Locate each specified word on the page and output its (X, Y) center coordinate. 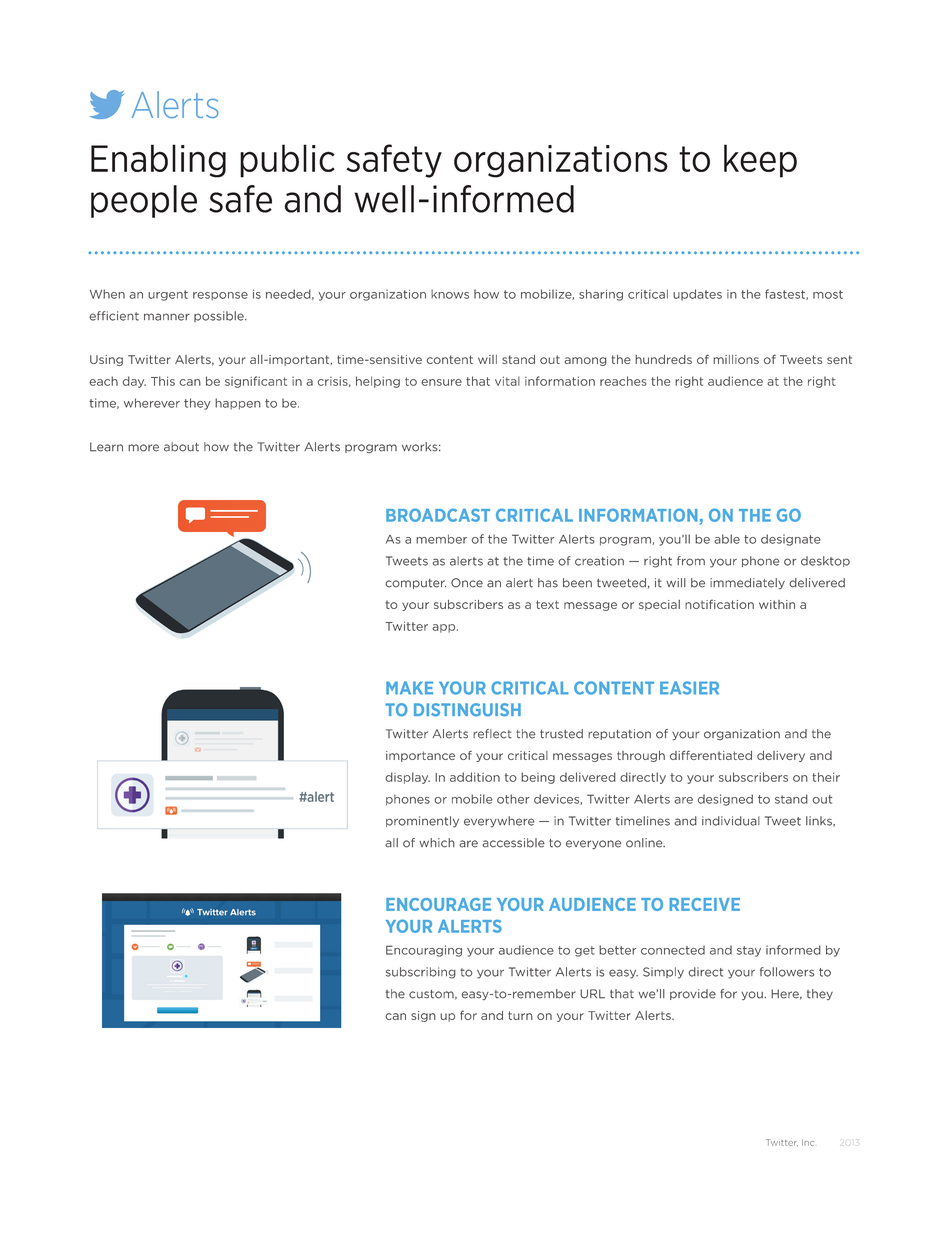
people (144, 201)
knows (450, 294)
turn (520, 1015)
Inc (808, 1142)
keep (760, 161)
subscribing (421, 973)
